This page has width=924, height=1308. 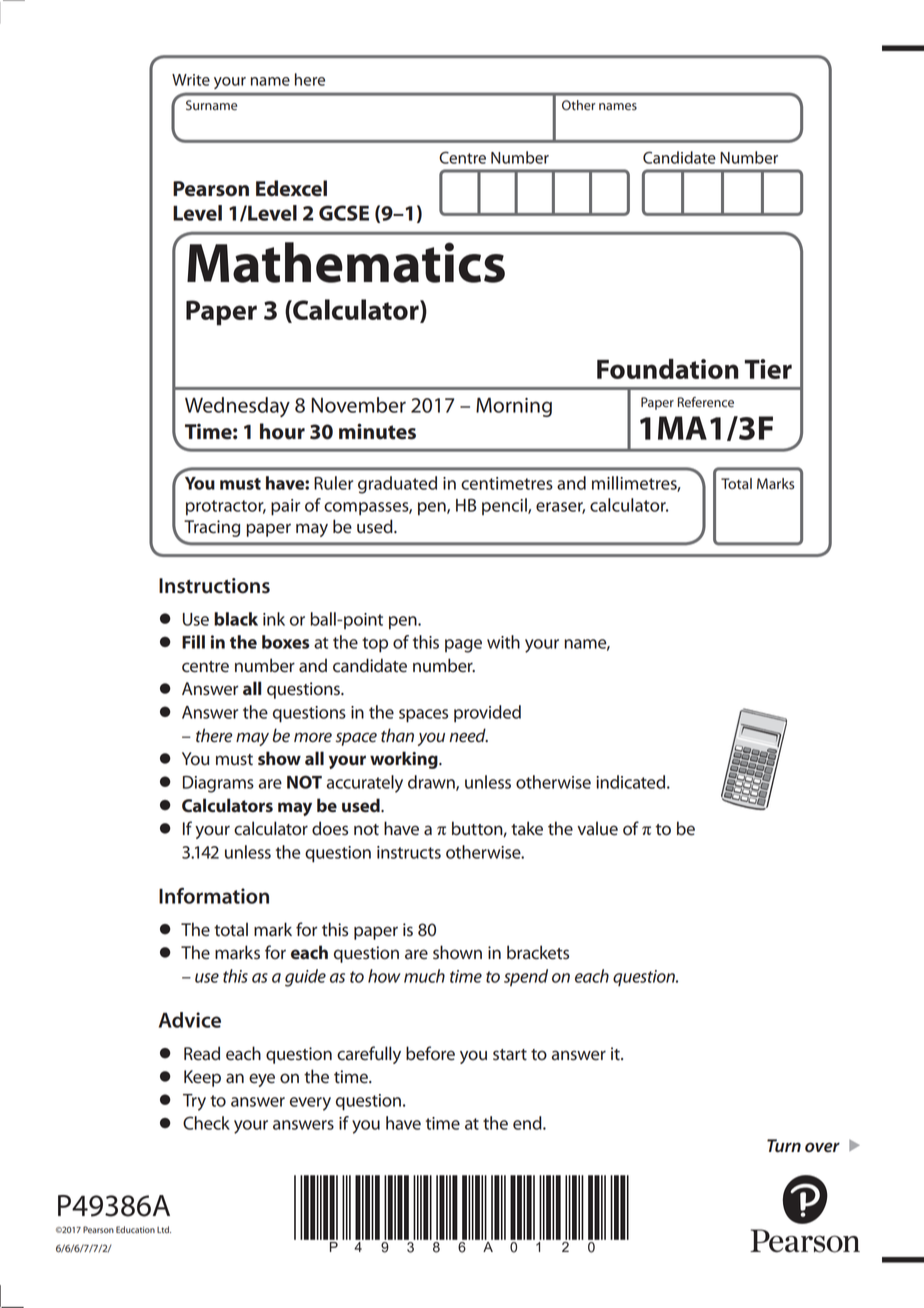 What do you see at coordinates (768, 369) in the page?
I see `Tier` at bounding box center [768, 369].
